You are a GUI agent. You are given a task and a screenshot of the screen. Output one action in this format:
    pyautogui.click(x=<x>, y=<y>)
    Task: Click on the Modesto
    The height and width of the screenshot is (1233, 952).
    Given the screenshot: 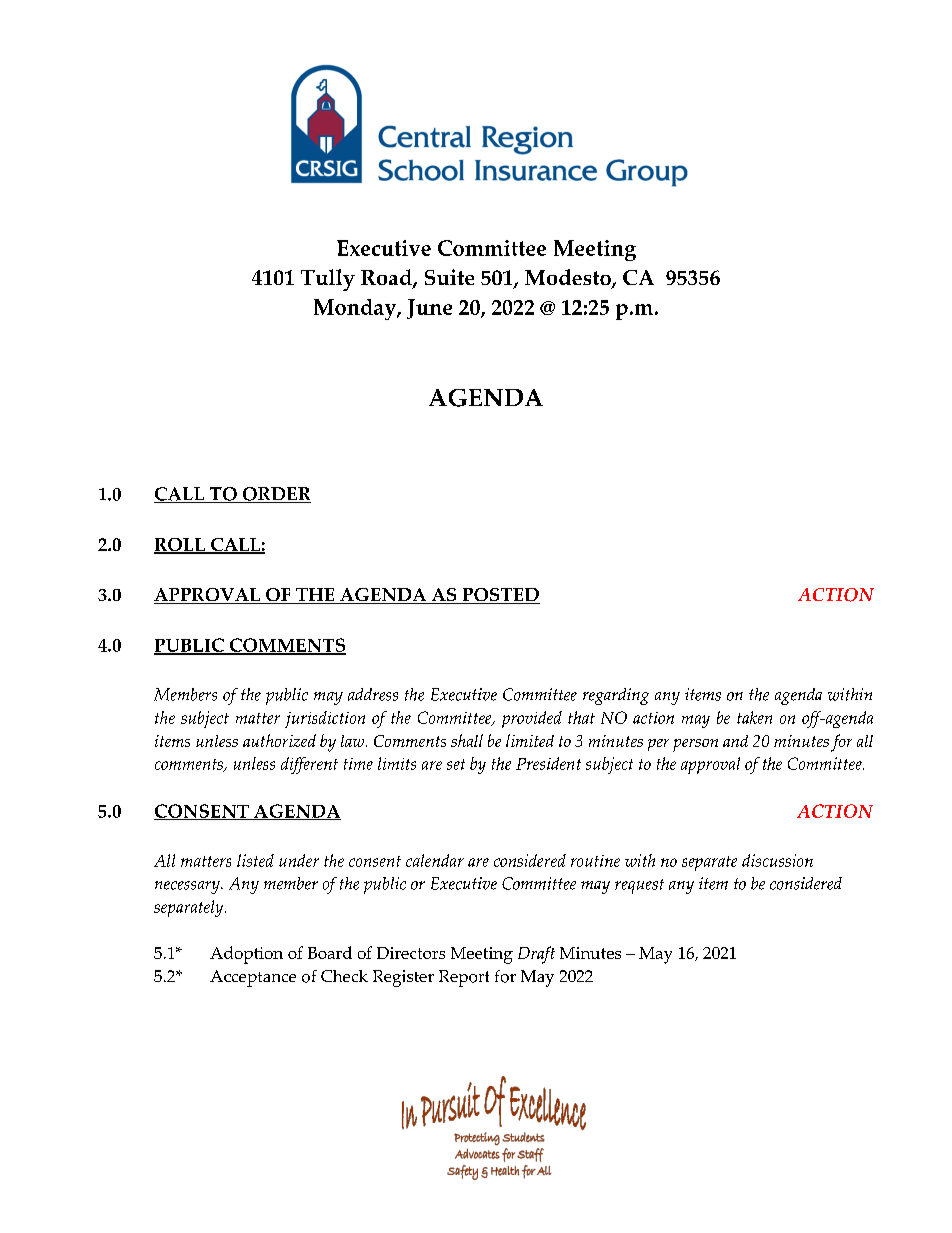 What is the action you would take?
    pyautogui.click(x=569, y=278)
